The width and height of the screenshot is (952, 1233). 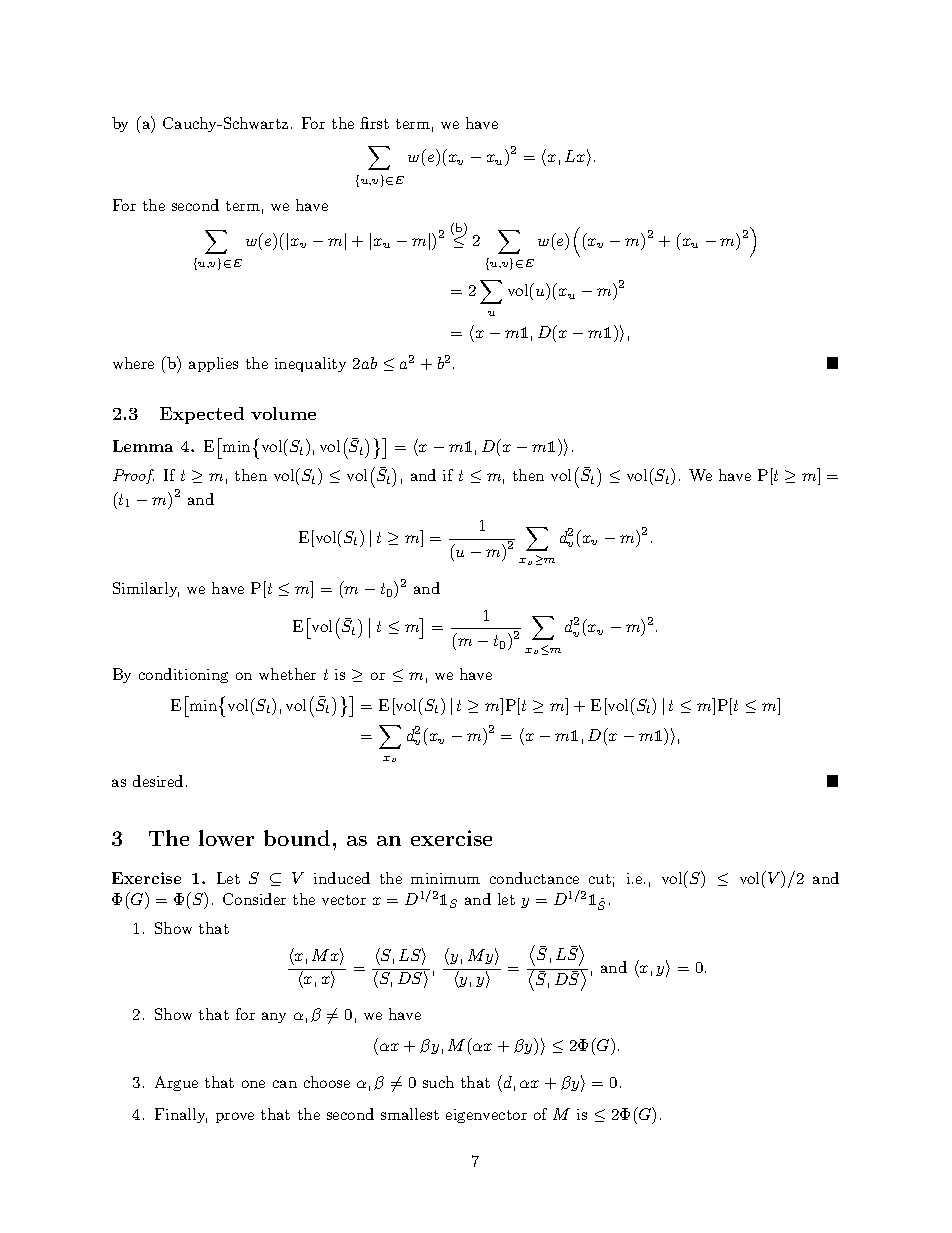 I want to click on induced, so click(x=342, y=878).
